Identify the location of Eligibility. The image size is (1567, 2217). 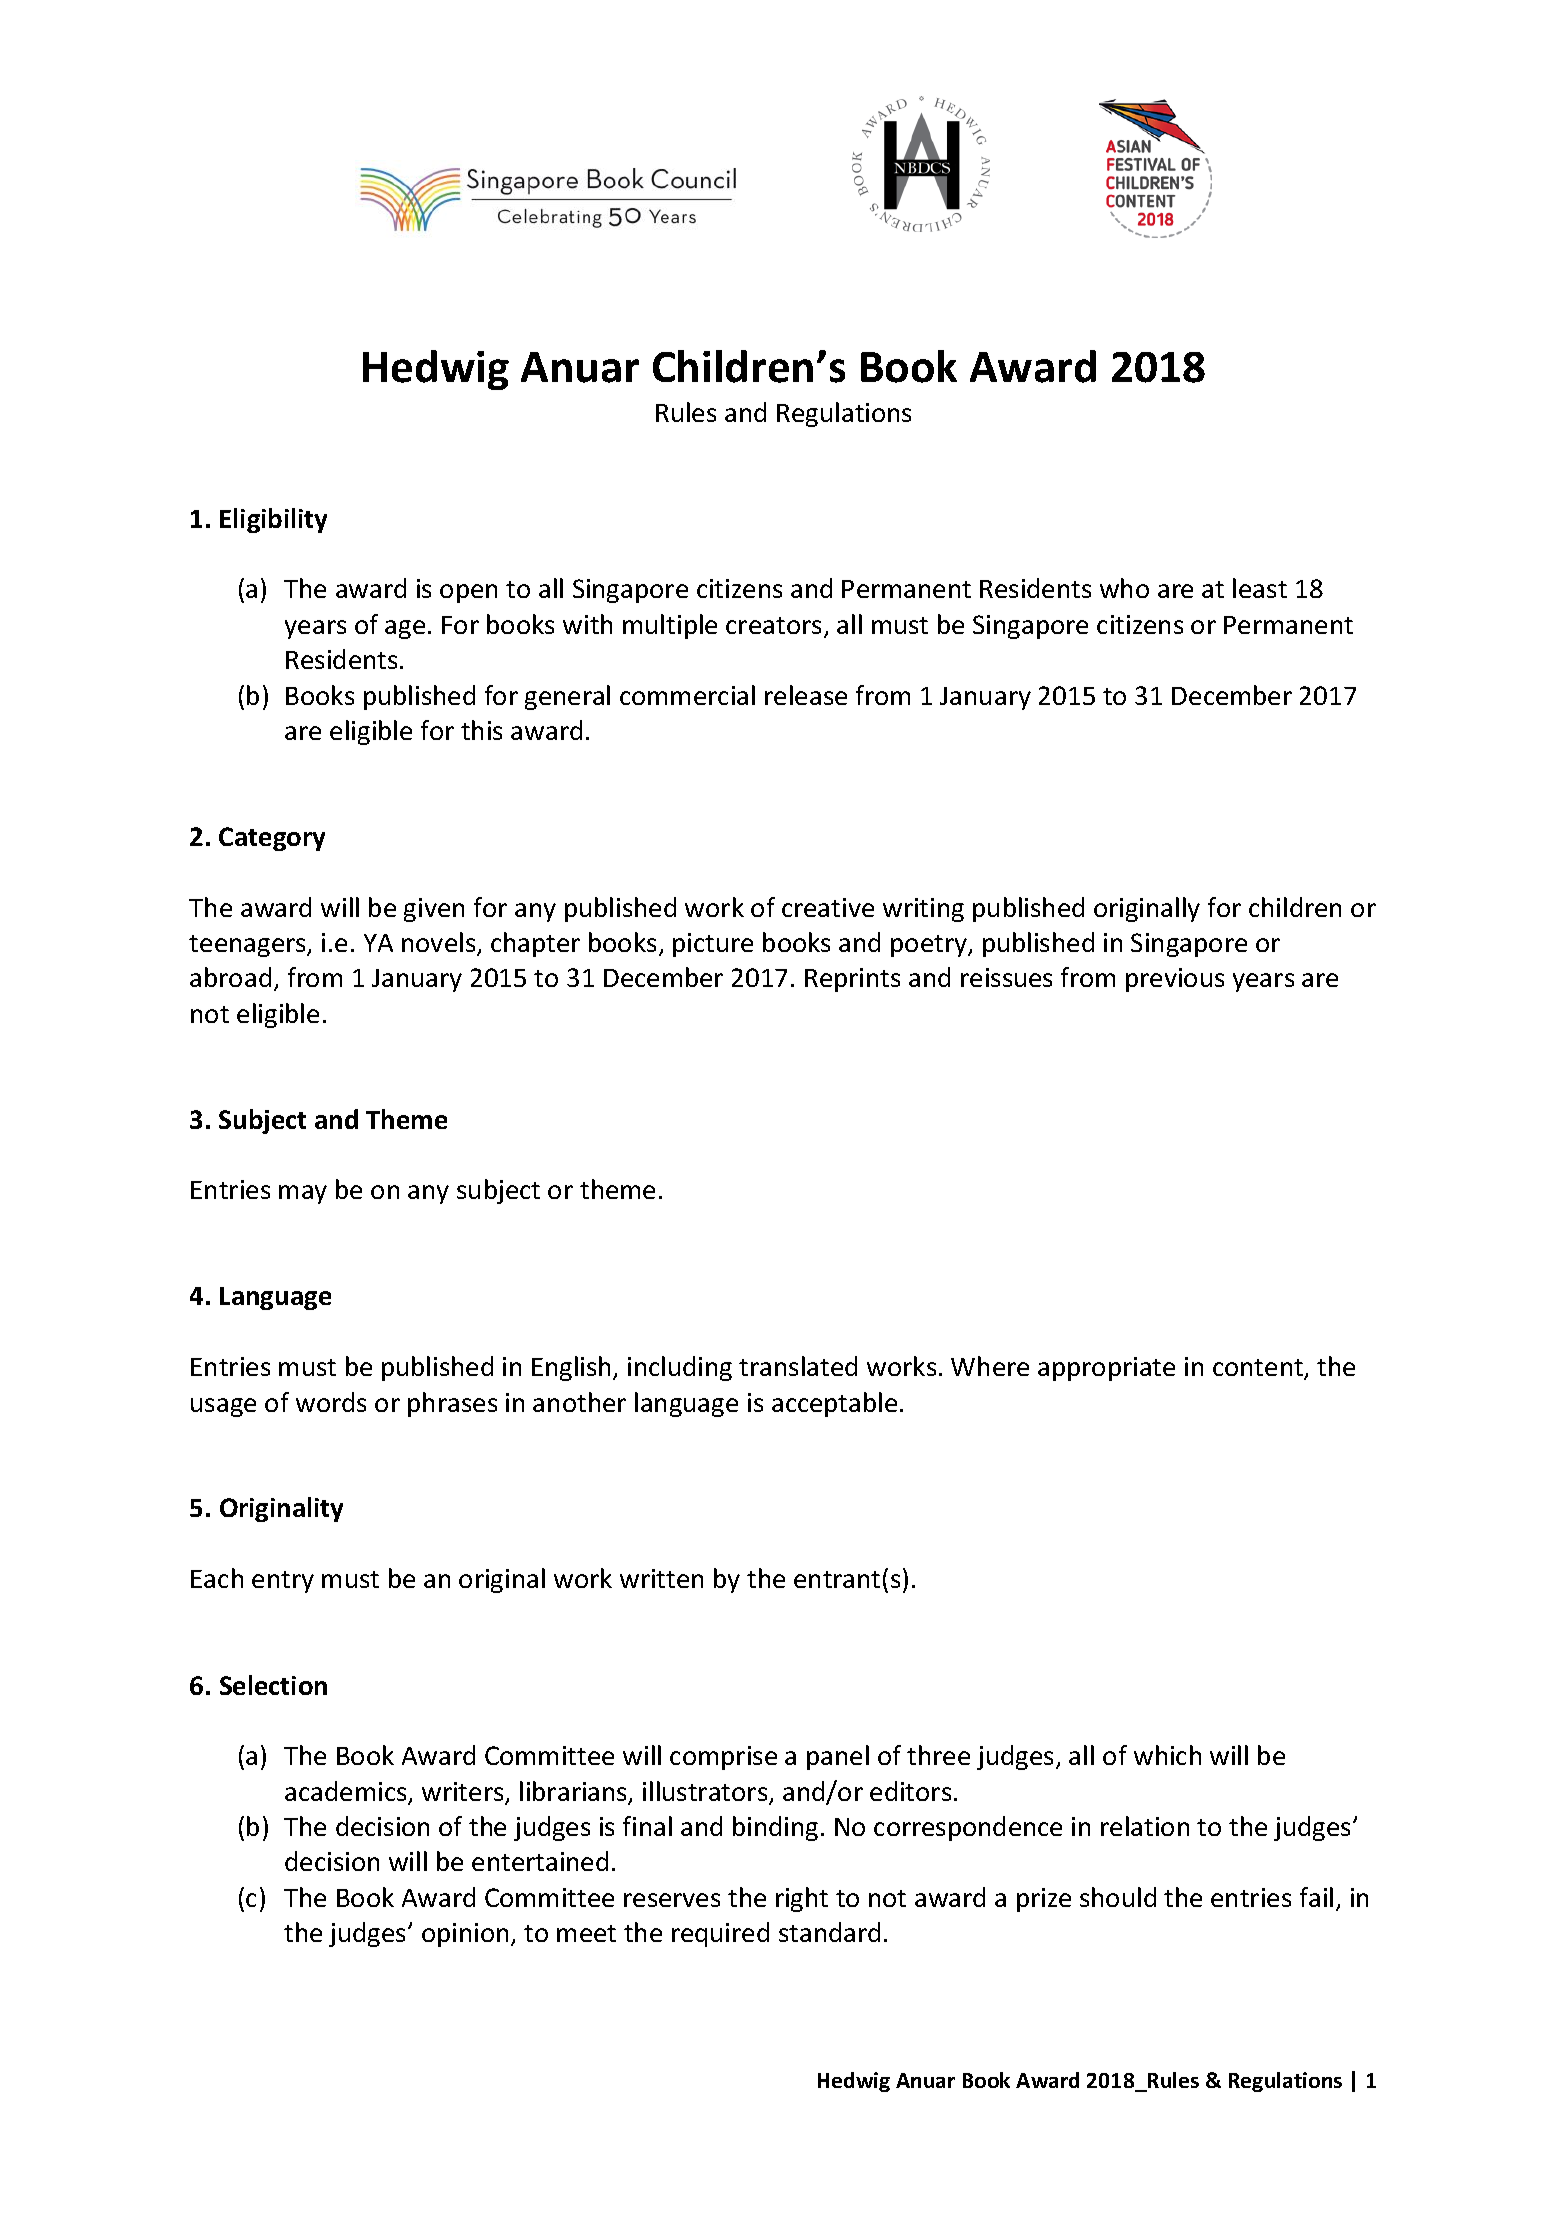
(273, 520).
